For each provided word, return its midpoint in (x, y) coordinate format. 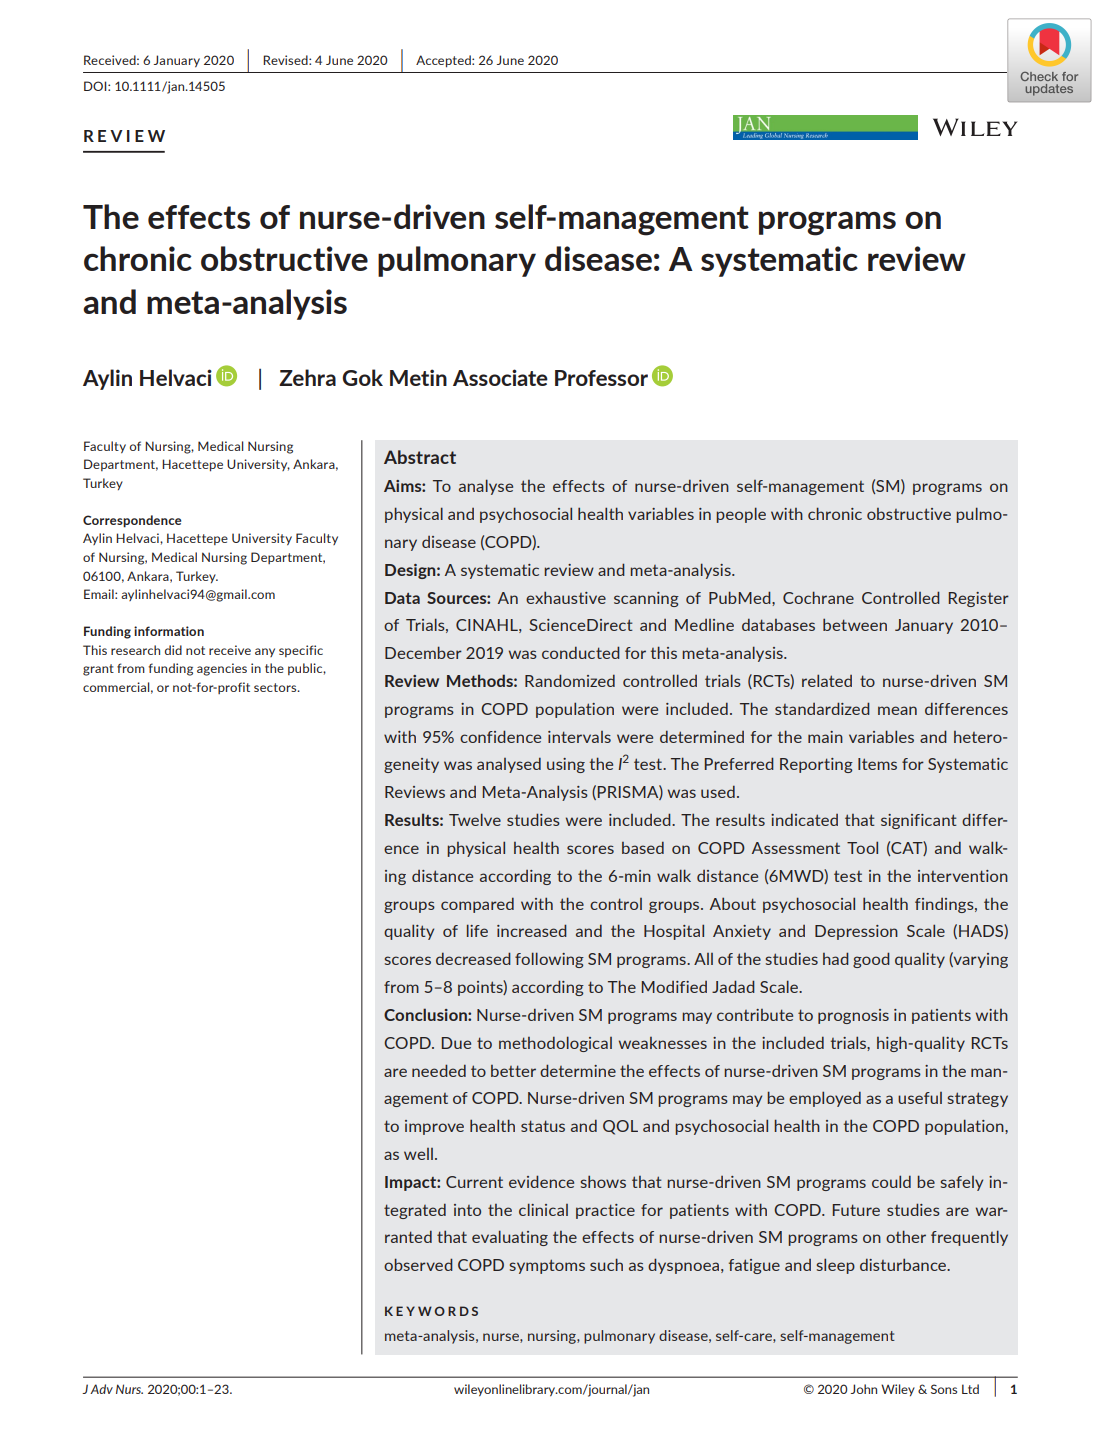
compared (477, 905)
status (543, 1126)
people (741, 515)
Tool (862, 847)
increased (532, 930)
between (855, 624)
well (418, 1154)
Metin (418, 377)
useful (920, 1098)
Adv (101, 1389)
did (173, 650)
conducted (581, 652)
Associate (500, 377)
